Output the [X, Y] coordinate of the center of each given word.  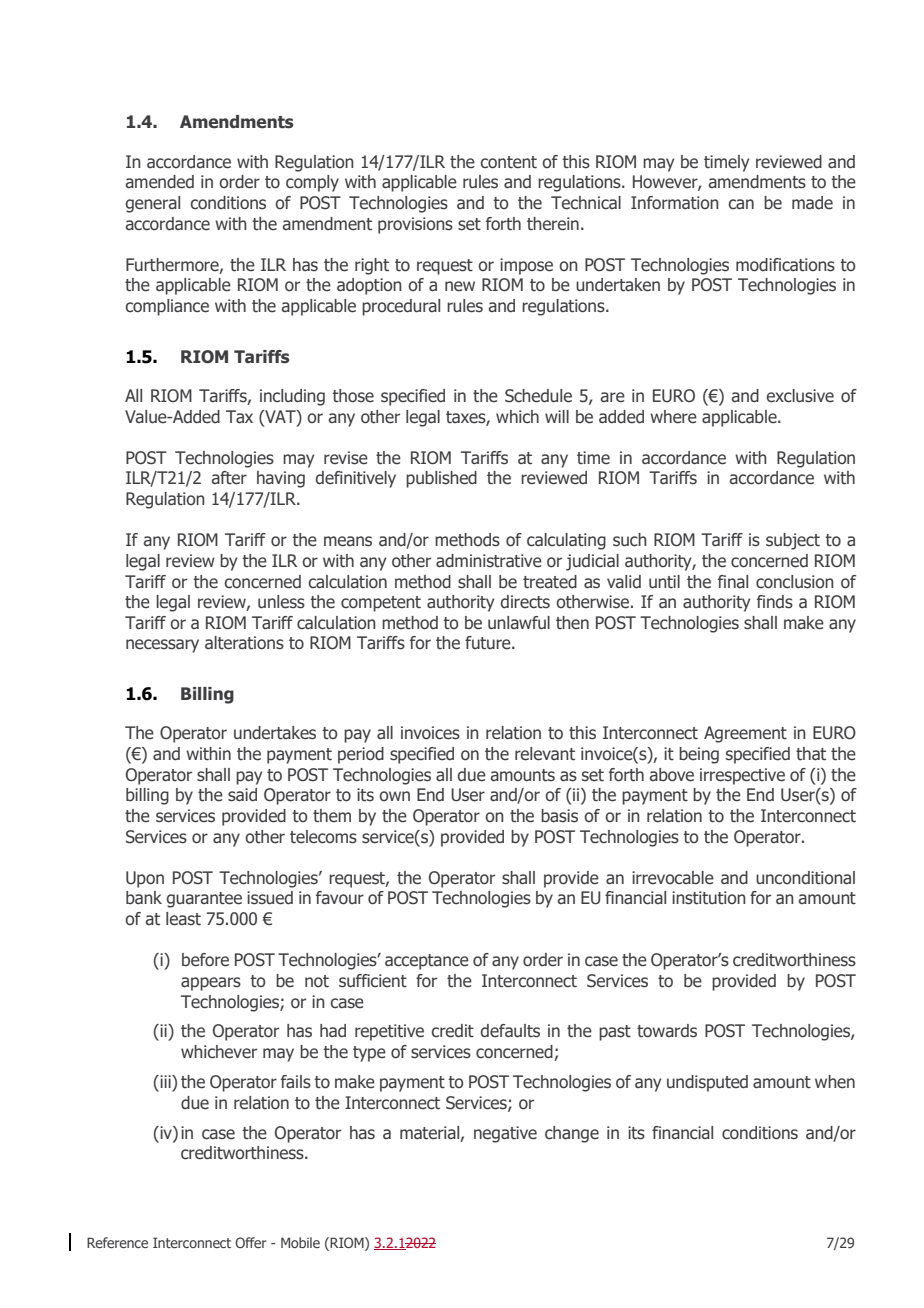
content [509, 162]
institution [709, 898]
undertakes [275, 733]
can [741, 204]
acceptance [427, 962]
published [441, 479]
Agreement [745, 734]
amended [159, 182]
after [229, 478]
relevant [545, 754]
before [205, 960]
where [673, 417]
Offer [250, 1242]
